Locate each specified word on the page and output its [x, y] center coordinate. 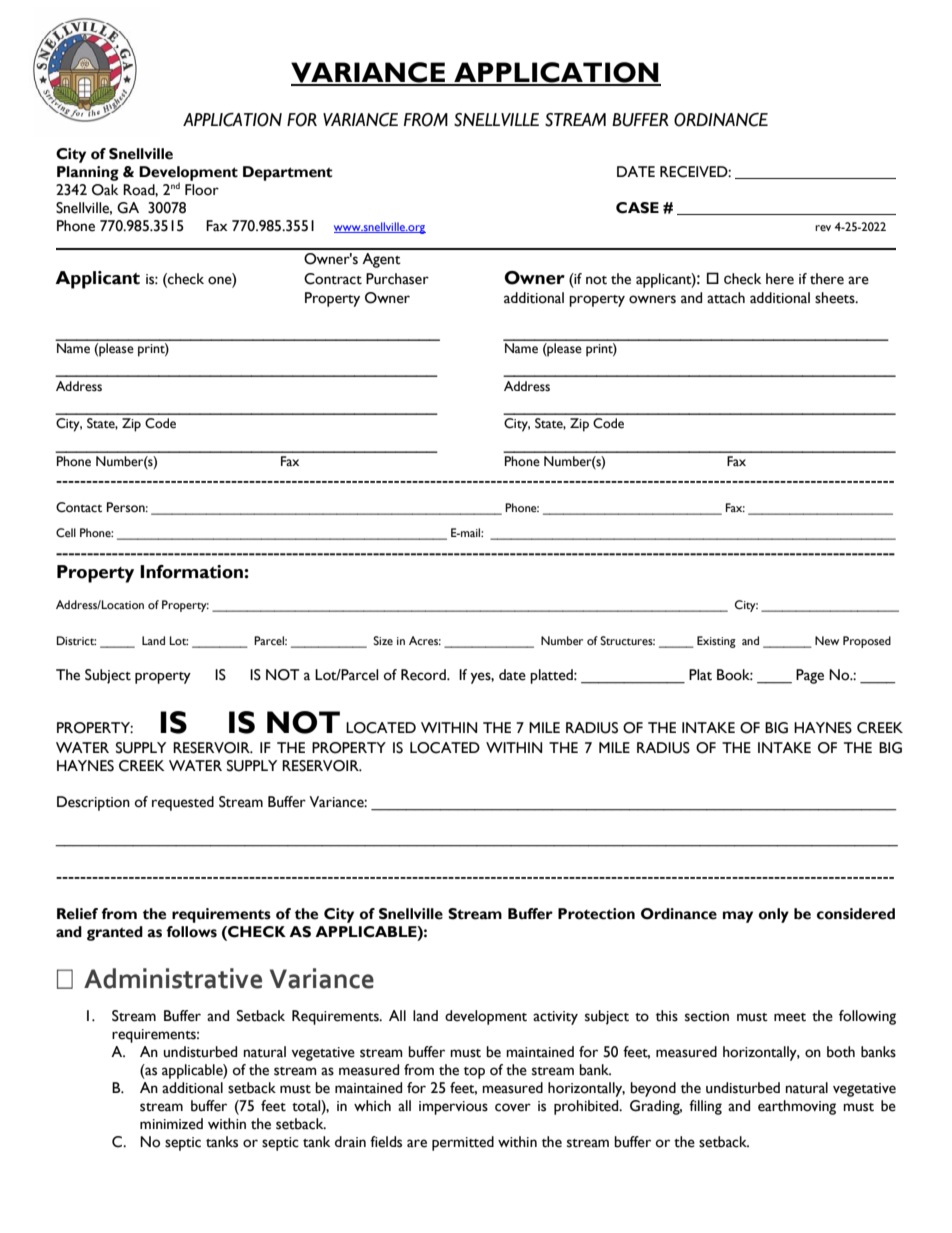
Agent [381, 260]
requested [183, 803]
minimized [171, 1124]
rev [823, 228]
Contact [79, 507]
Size [383, 640]
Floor [202, 190]
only [774, 915]
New [827, 640]
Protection [596, 914]
